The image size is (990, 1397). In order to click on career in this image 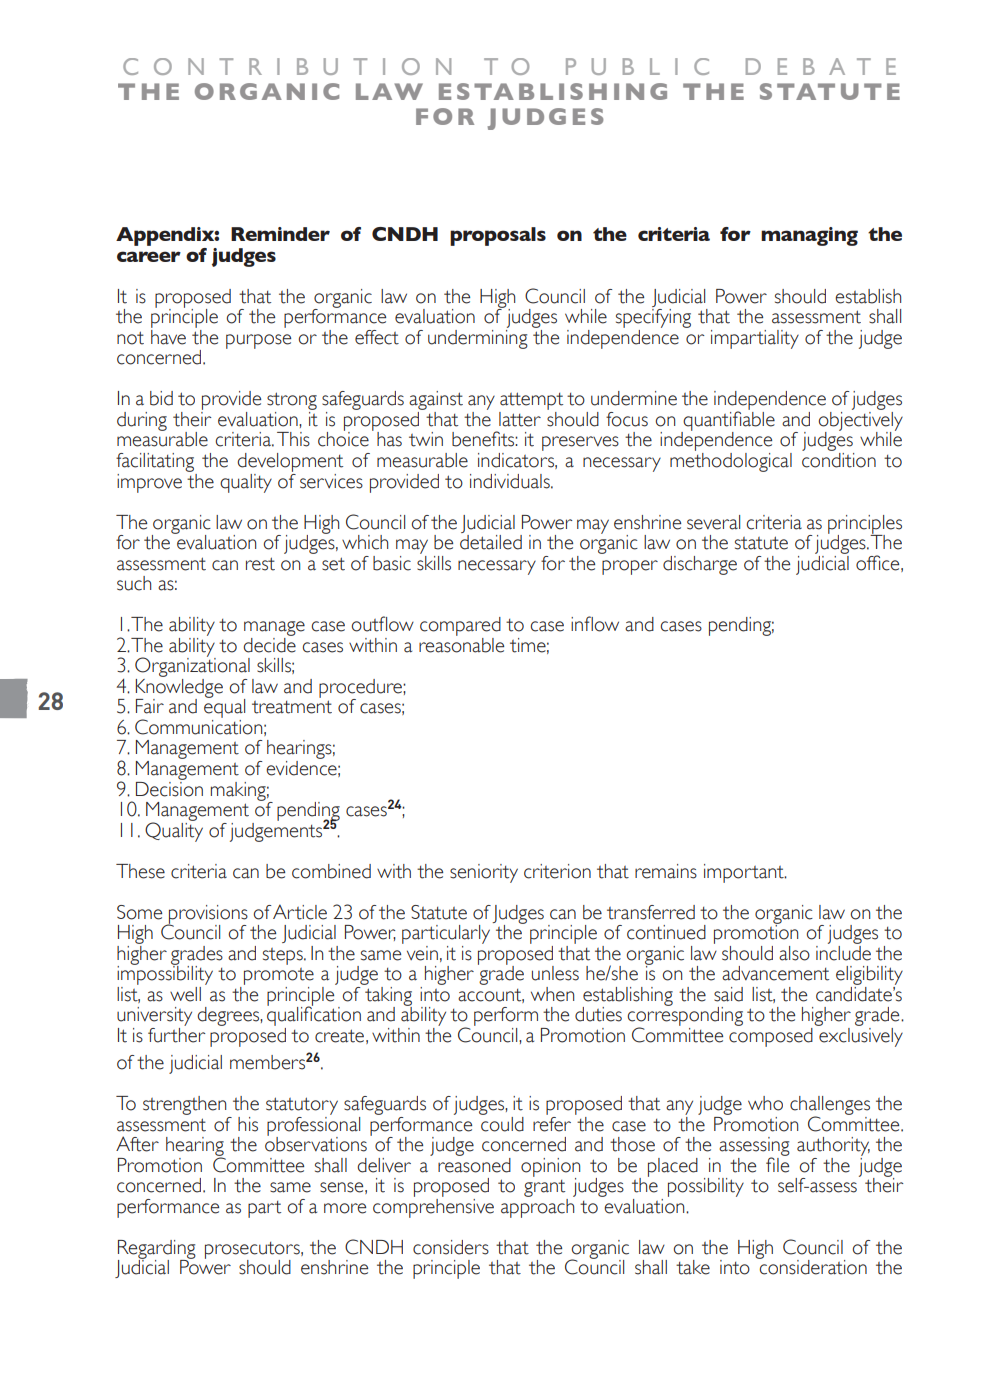, I will do `click(149, 256)`.
